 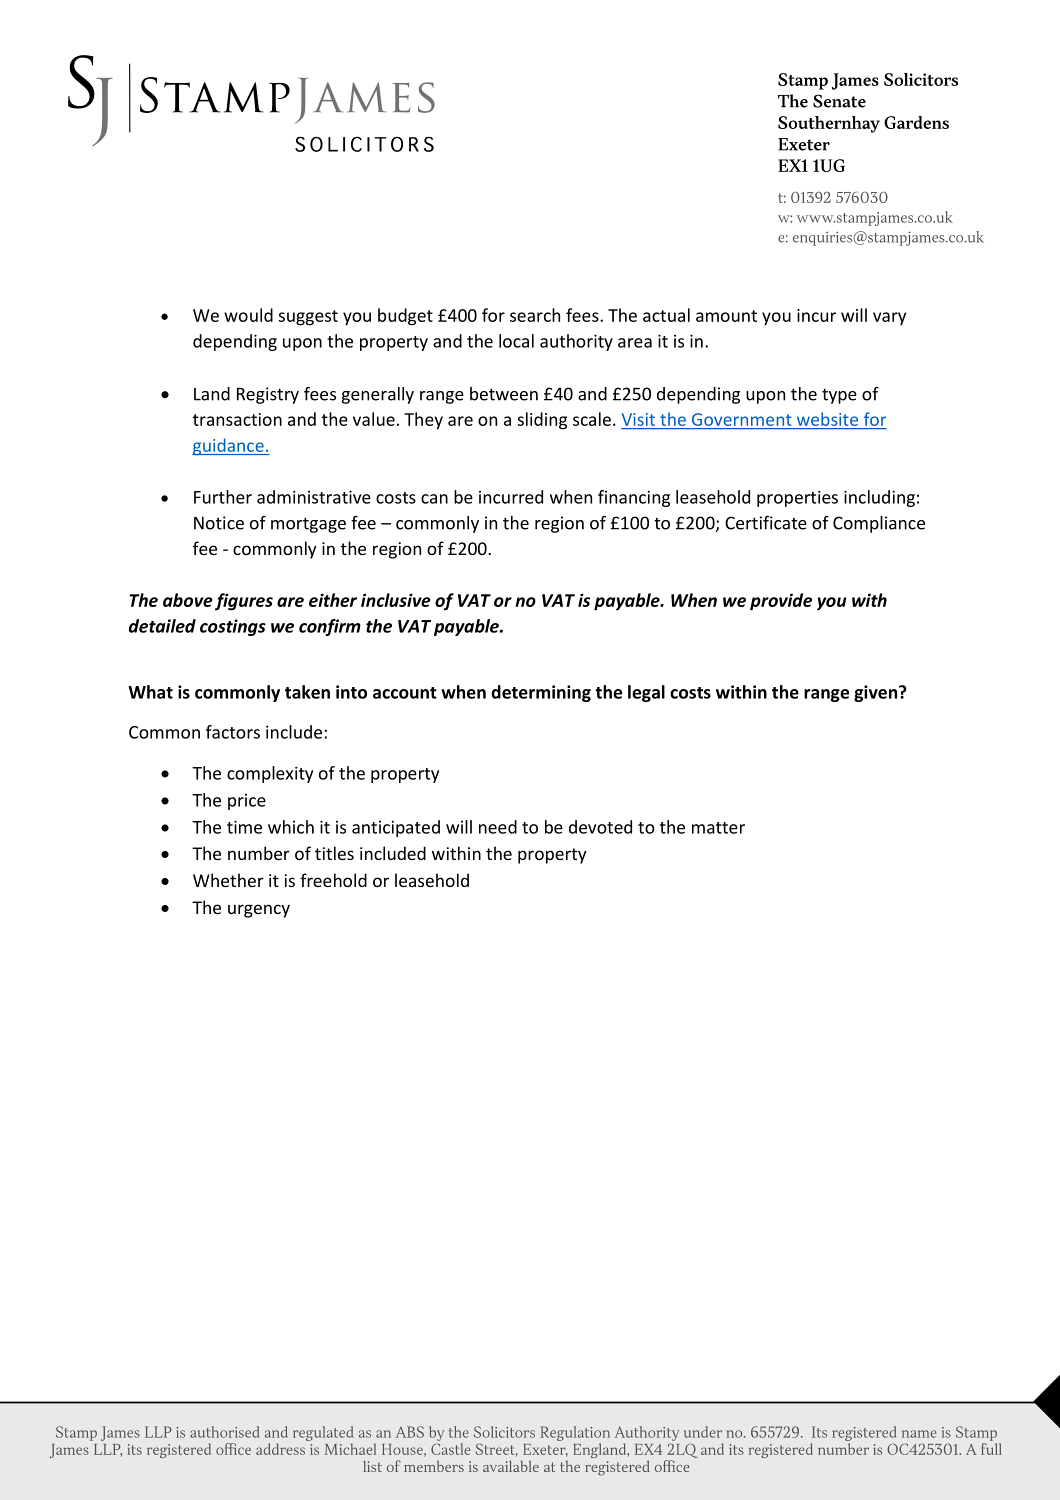 I want to click on given, so click(x=877, y=693).
